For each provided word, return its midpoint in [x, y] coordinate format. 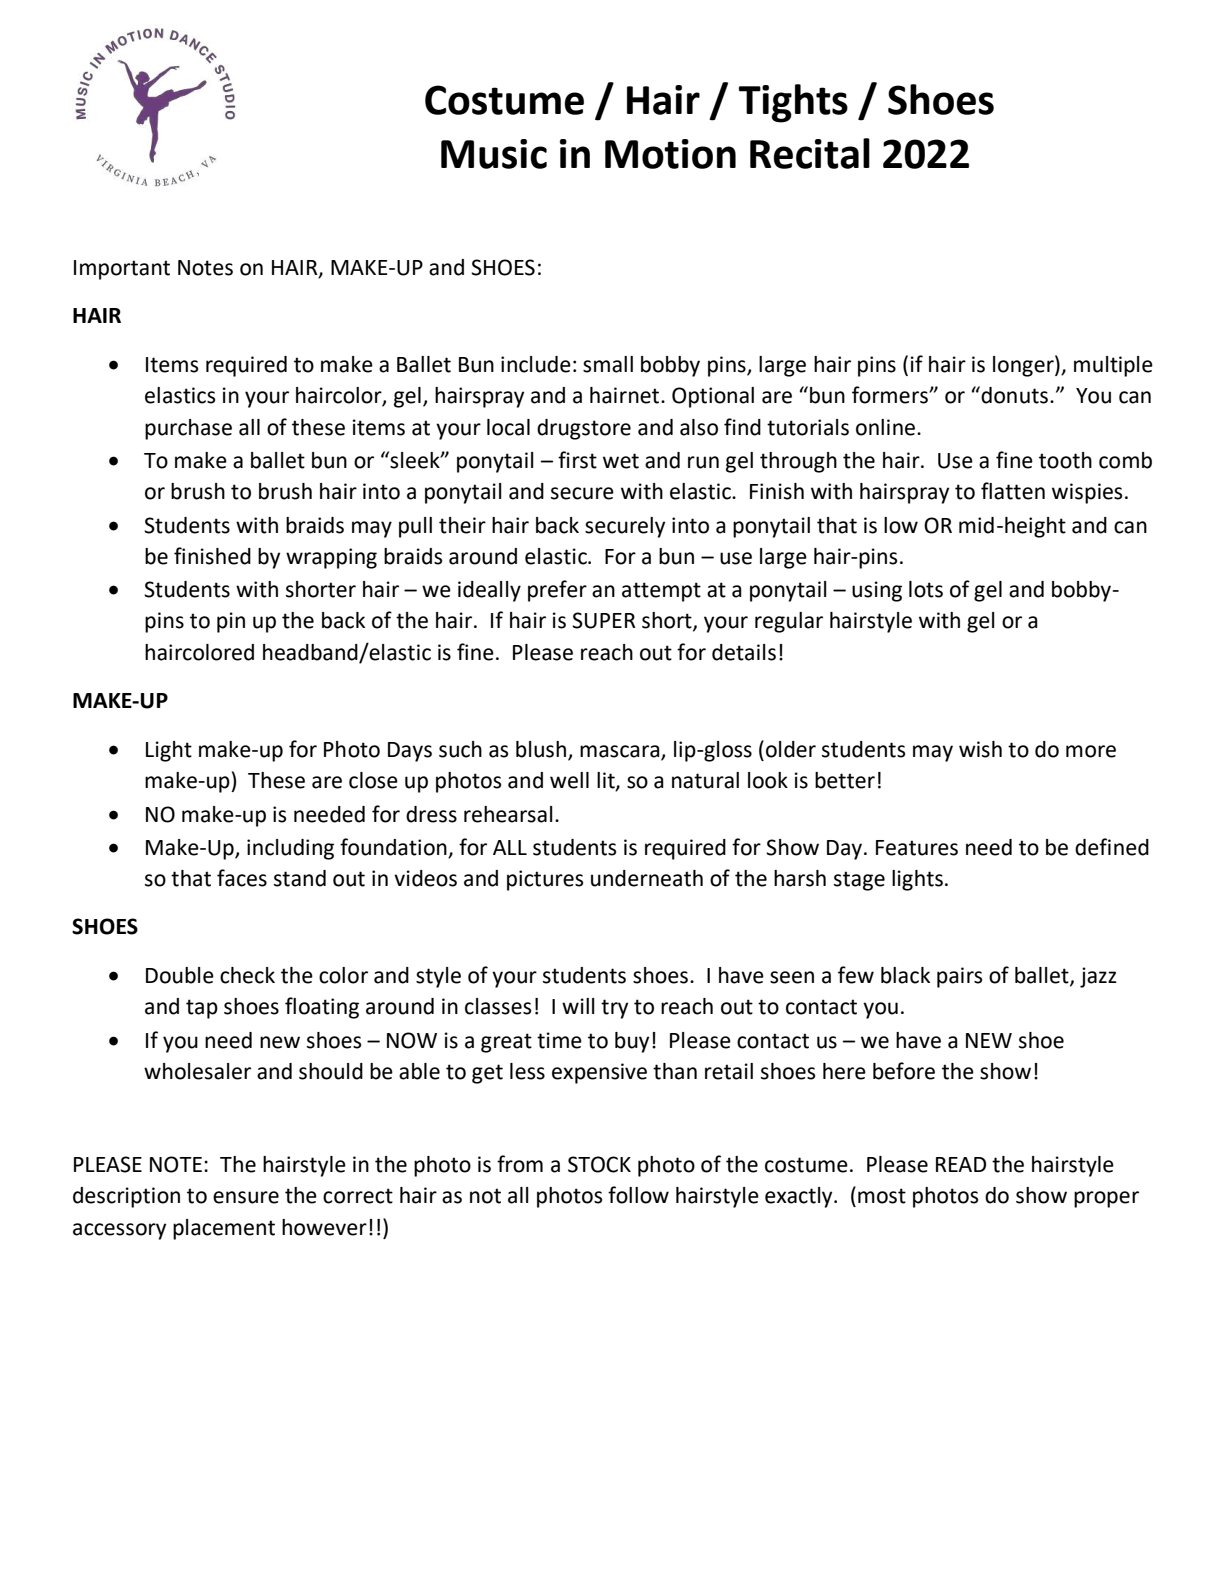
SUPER [603, 620]
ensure [246, 1197]
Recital [810, 153]
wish [980, 749]
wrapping [331, 558]
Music [494, 154]
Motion [670, 154]
